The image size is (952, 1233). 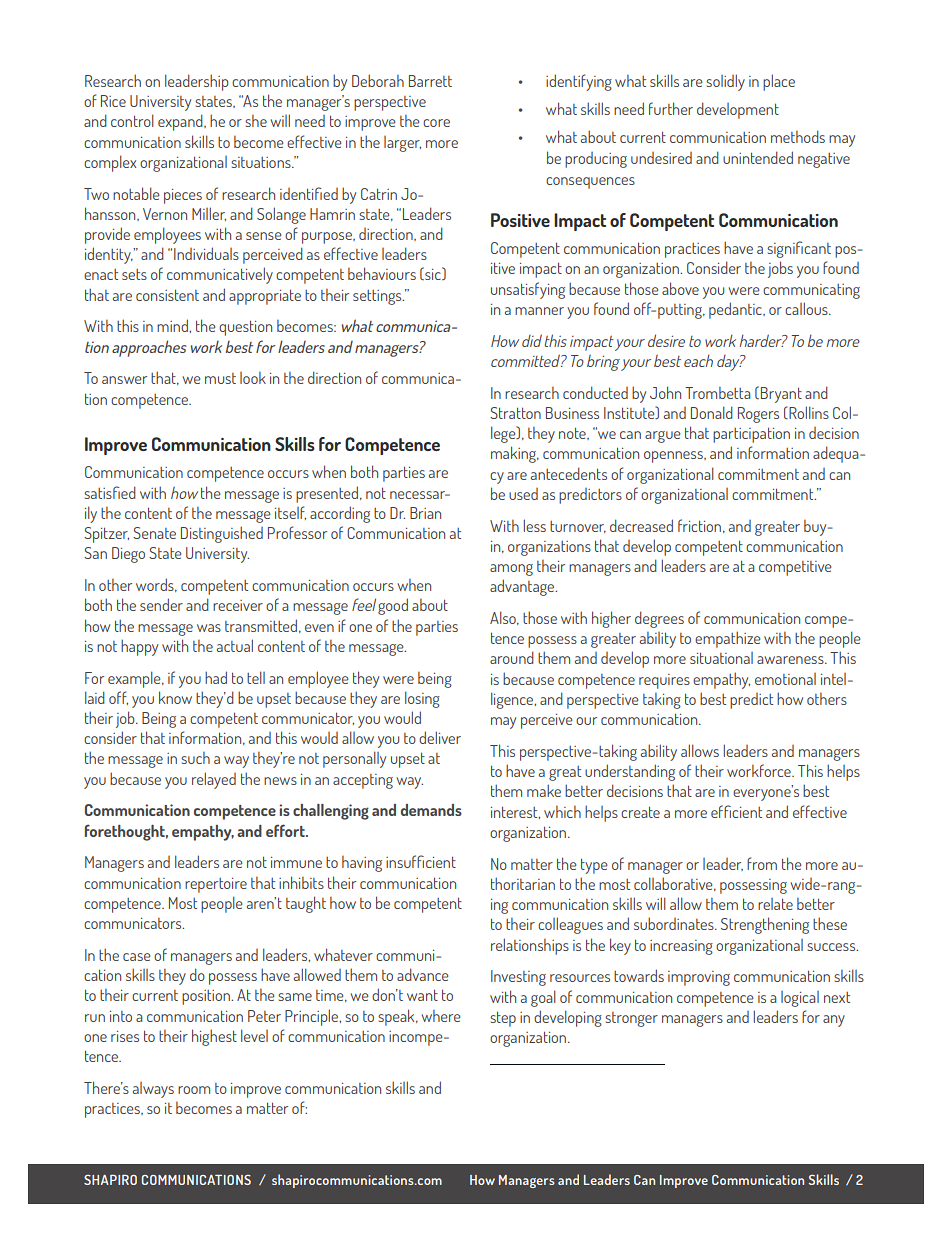 What do you see at coordinates (725, 82) in the document?
I see `solidly` at bounding box center [725, 82].
